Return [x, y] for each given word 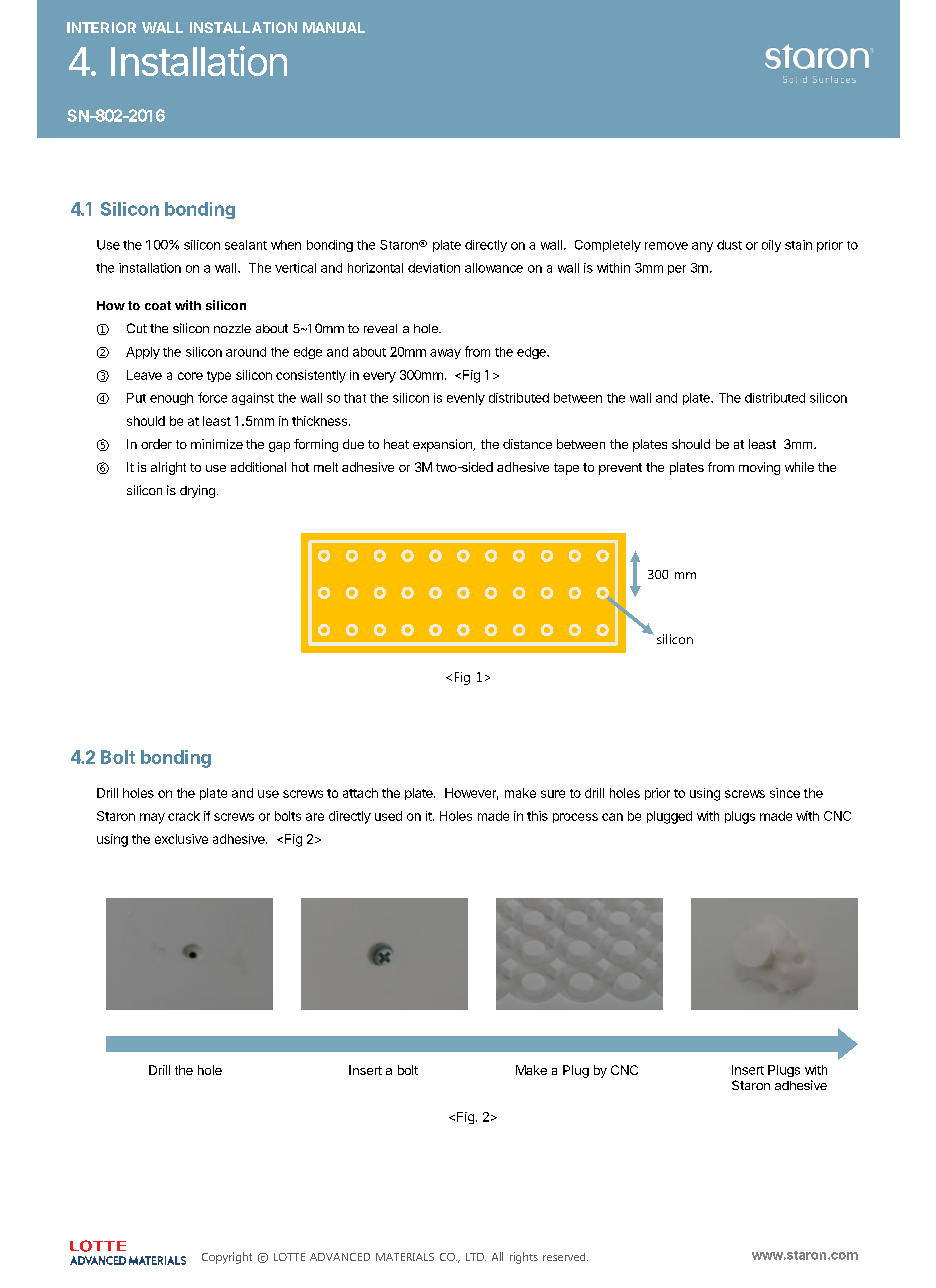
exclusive [181, 839]
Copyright [227, 1258]
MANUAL [334, 27]
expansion [443, 445]
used [388, 816]
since [785, 793]
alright [168, 468]
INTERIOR [101, 27]
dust [729, 245]
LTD [476, 1257]
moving [759, 468]
